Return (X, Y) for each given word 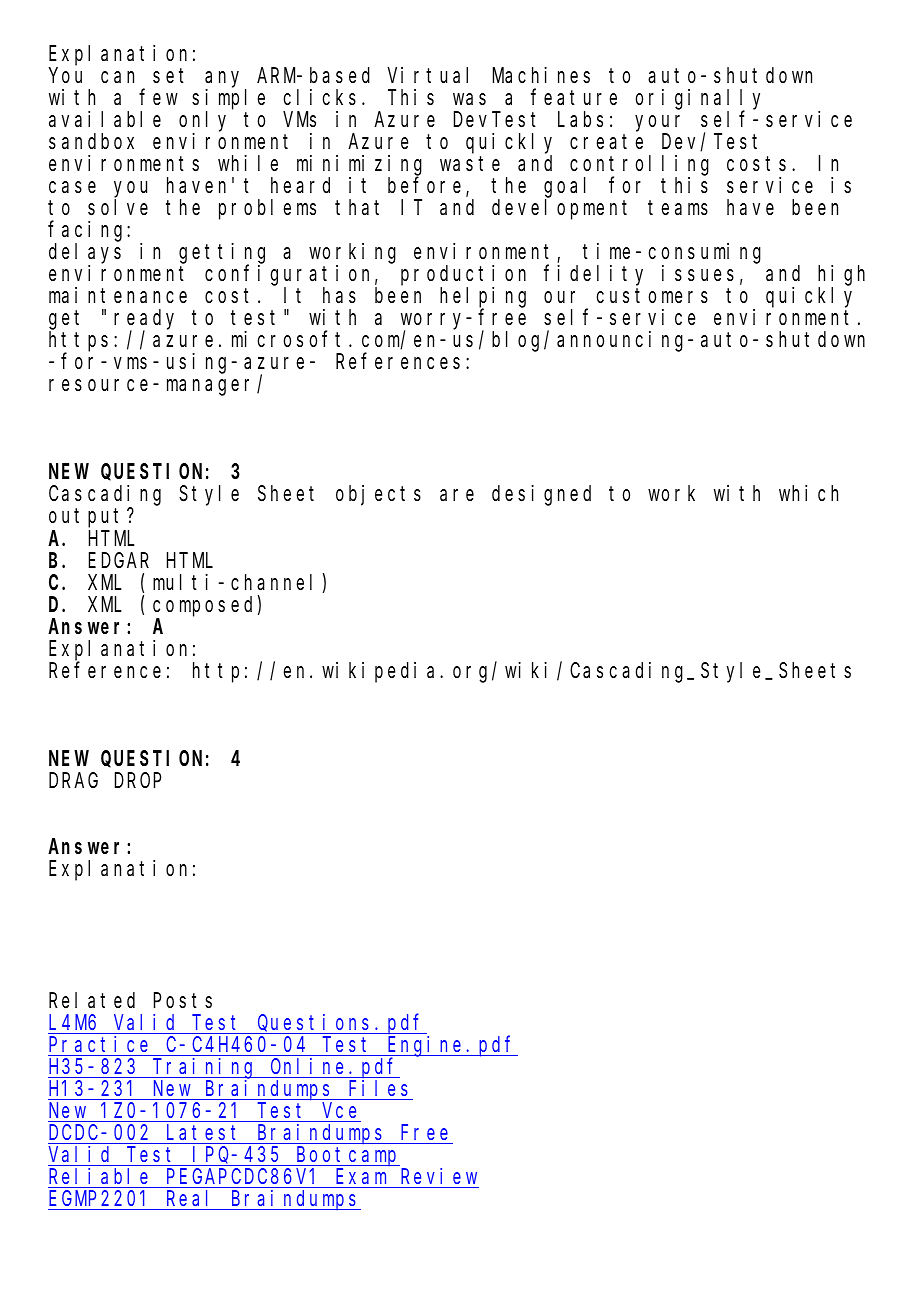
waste (470, 164)
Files (378, 1088)
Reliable (98, 1176)
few (158, 97)
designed (541, 495)
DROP (138, 780)
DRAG (73, 780)
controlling (639, 166)
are (457, 495)
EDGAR (119, 560)
